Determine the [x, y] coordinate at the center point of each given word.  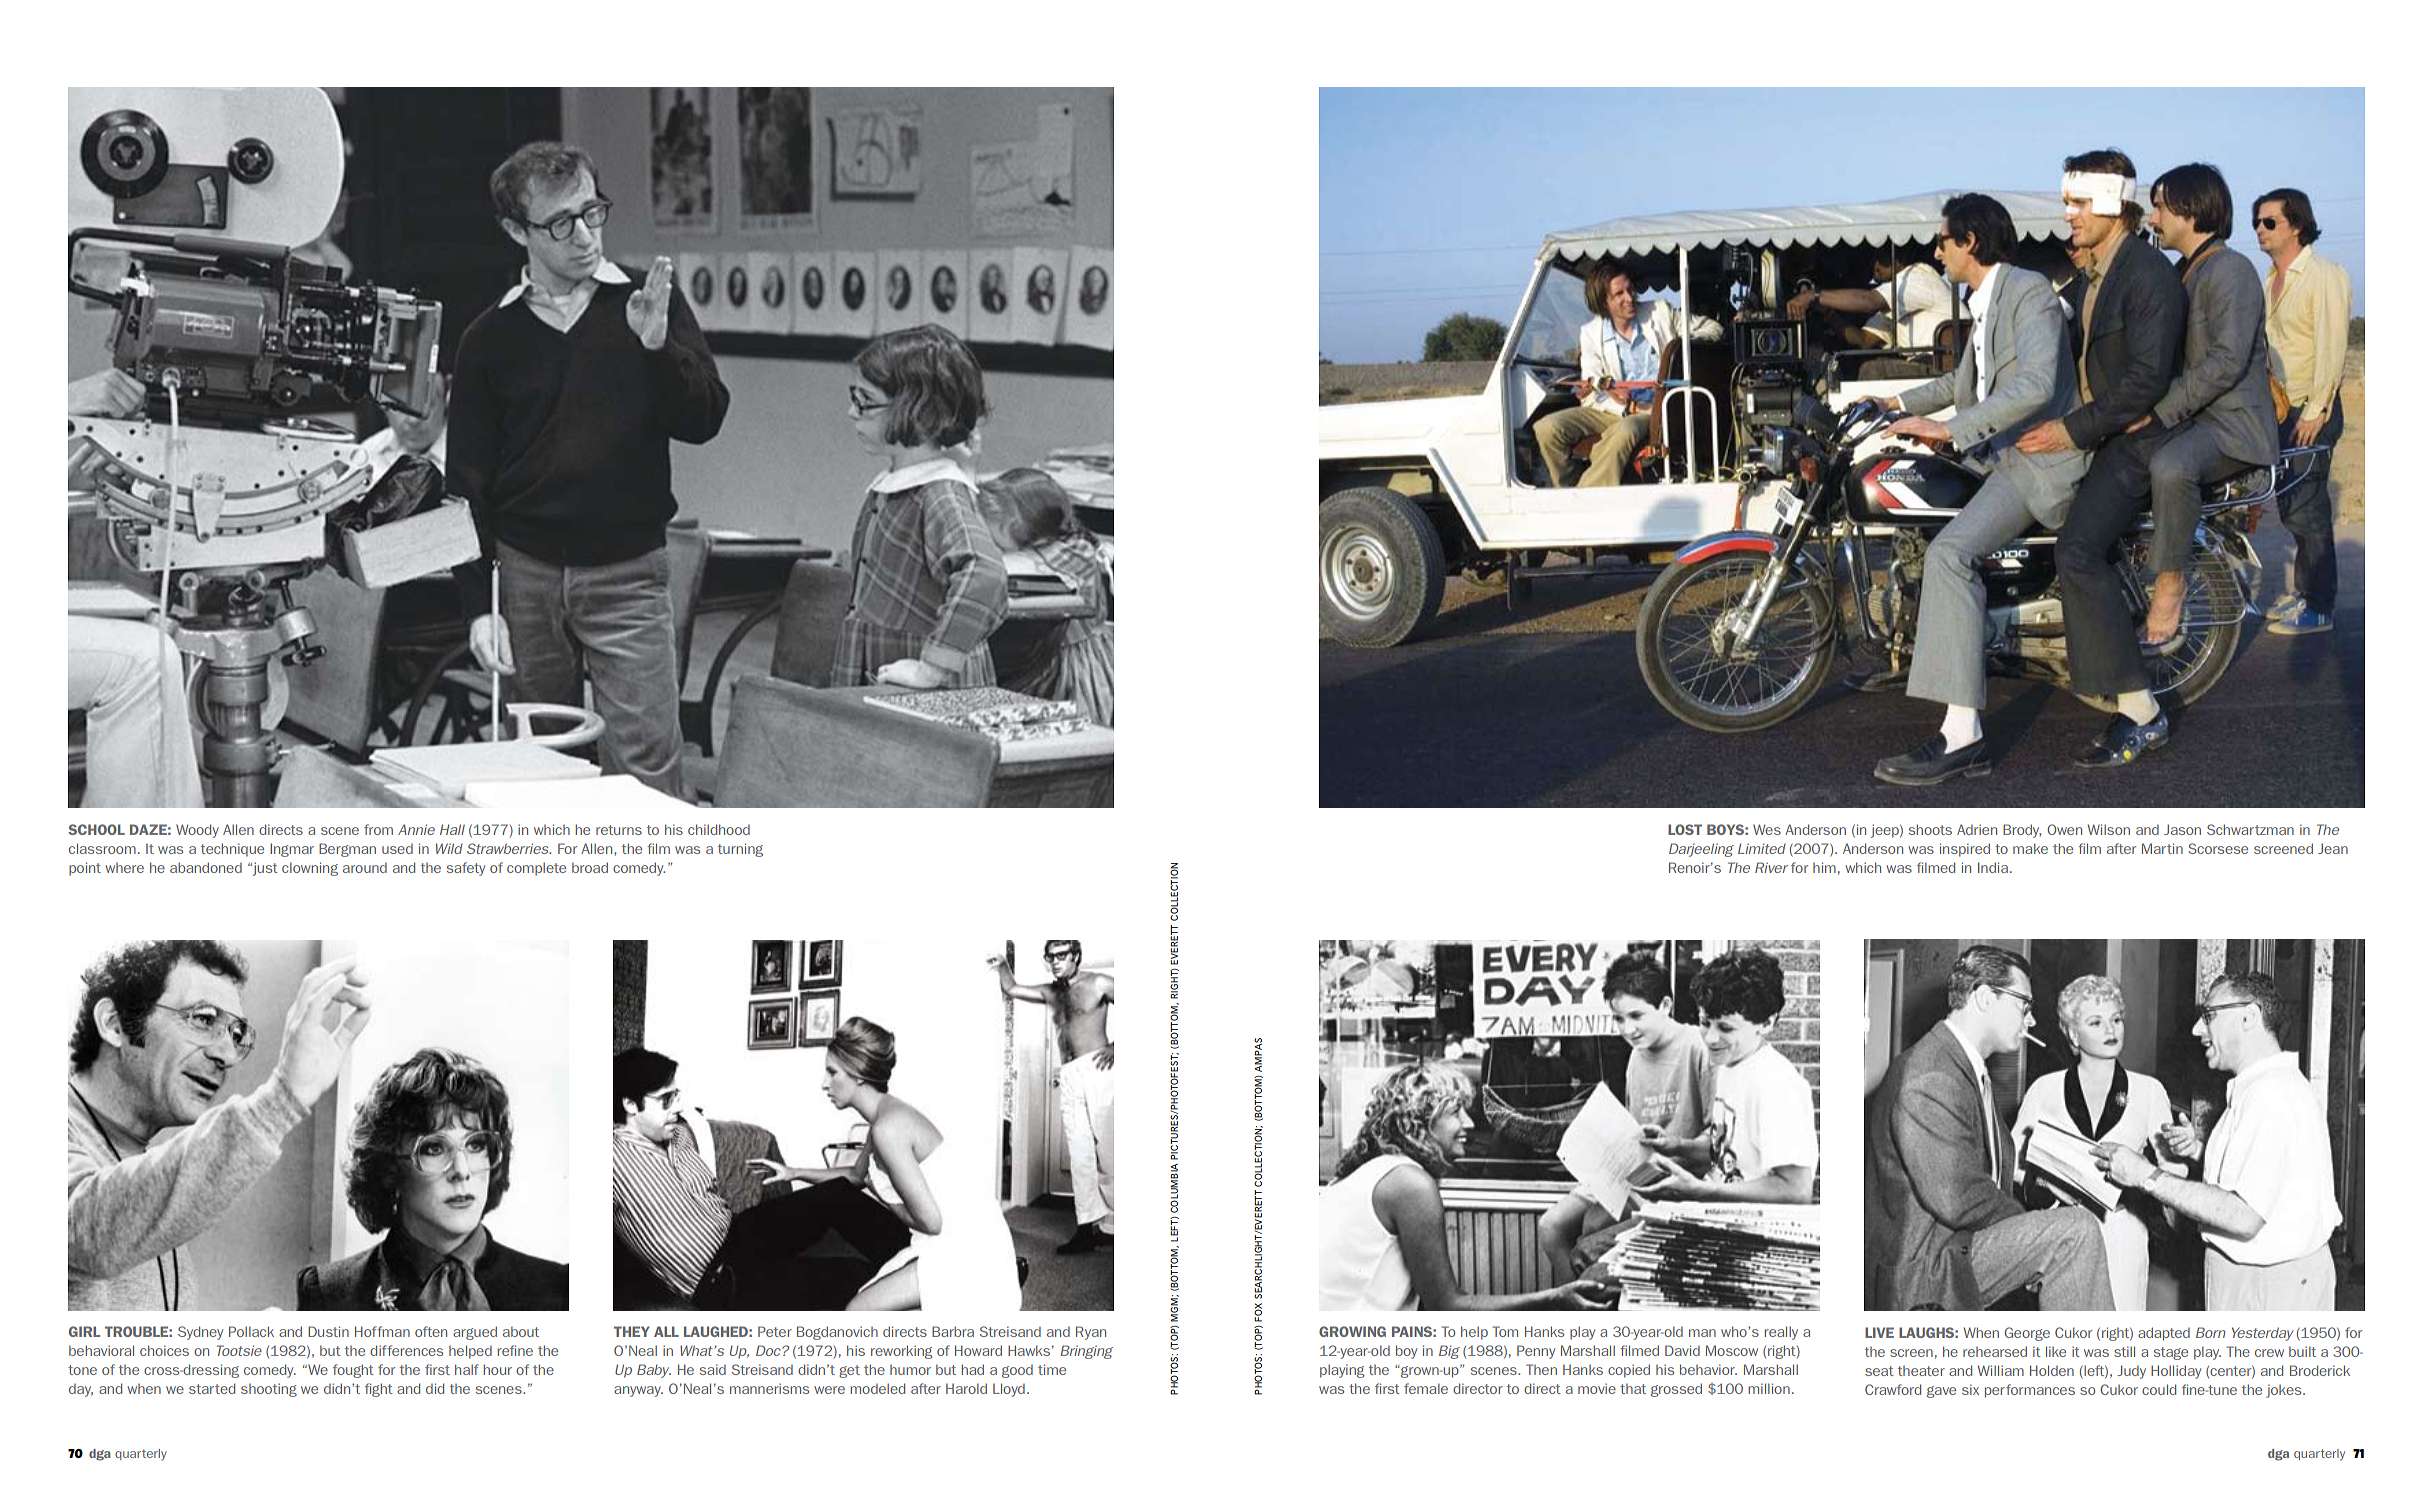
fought [353, 1371]
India [1993, 867]
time [1052, 1369]
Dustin [328, 1331]
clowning [310, 869]
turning [740, 850]
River [1771, 867]
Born [2210, 1332]
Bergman [347, 850]
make [2030, 848]
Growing [1352, 1331]
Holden [2052, 1370]
